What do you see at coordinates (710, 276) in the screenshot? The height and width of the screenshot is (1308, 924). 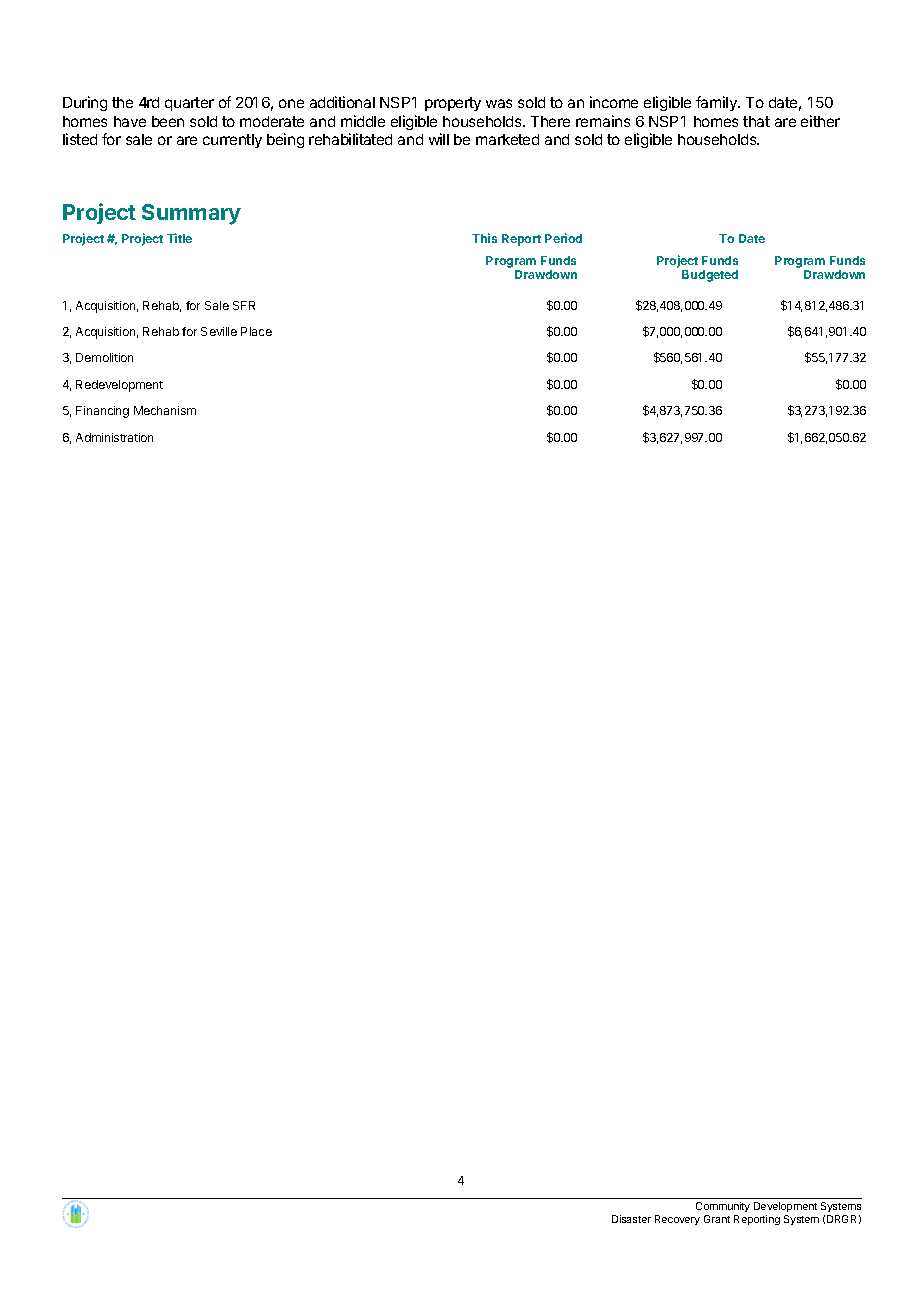 I see `Budgeted` at bounding box center [710, 276].
